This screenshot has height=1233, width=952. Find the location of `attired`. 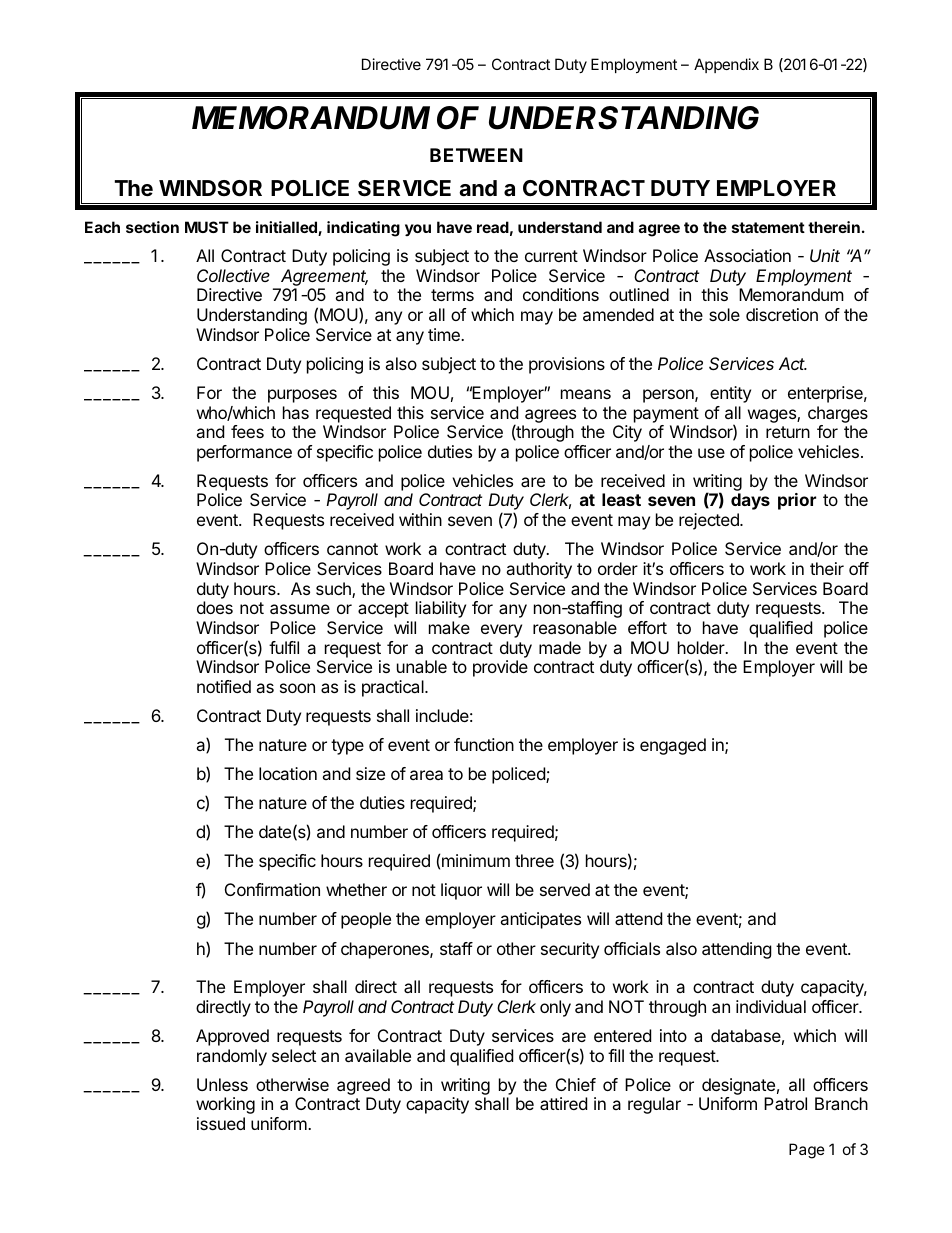

attired is located at coordinates (563, 1103).
